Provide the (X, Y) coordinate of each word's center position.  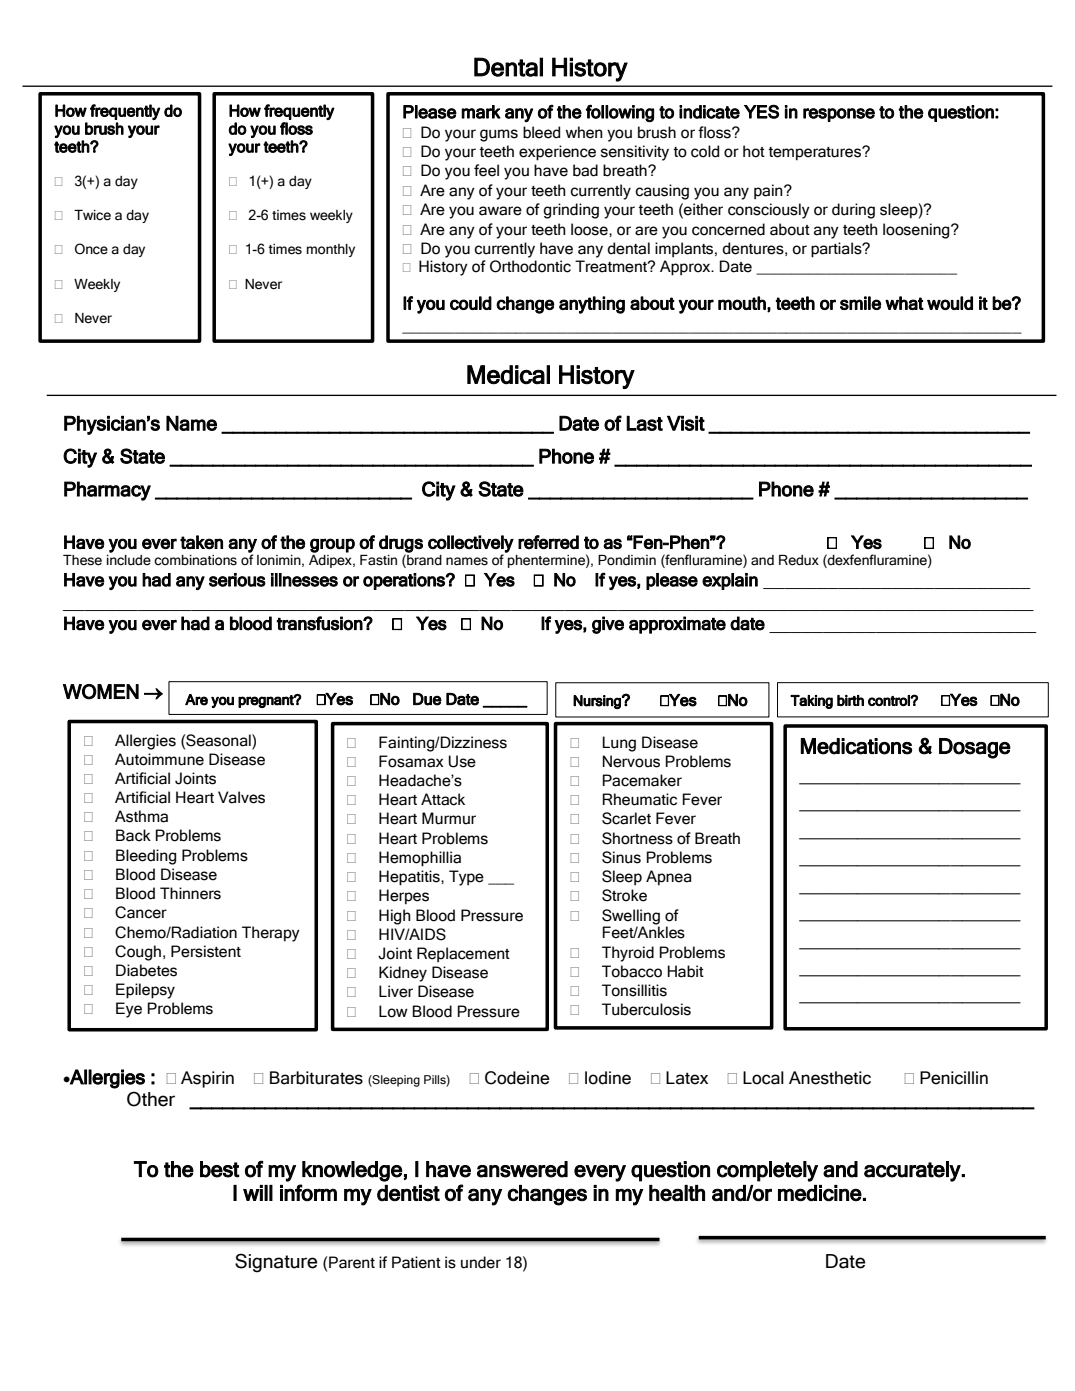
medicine (820, 1193)
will (258, 1193)
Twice (92, 215)
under (481, 1262)
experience (557, 153)
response (839, 115)
